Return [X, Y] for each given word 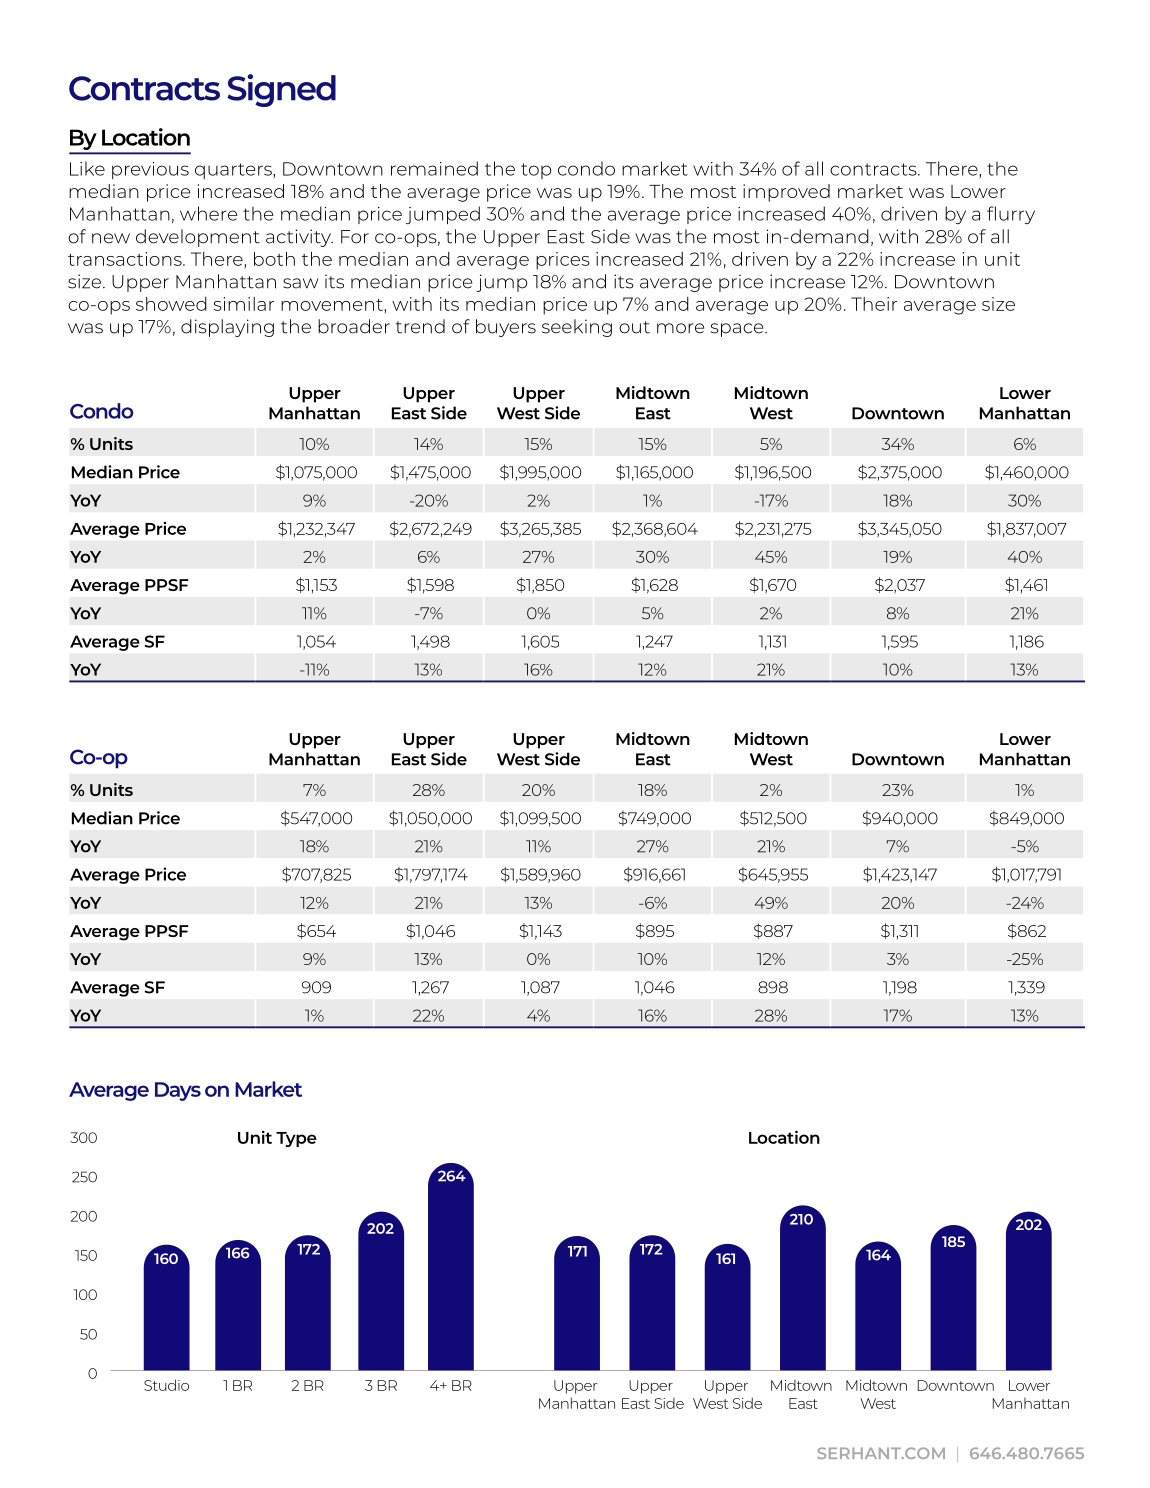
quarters [234, 171]
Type [296, 1139]
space [738, 330]
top [536, 171]
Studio [166, 1385]
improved [786, 193]
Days [178, 1091]
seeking [577, 328]
